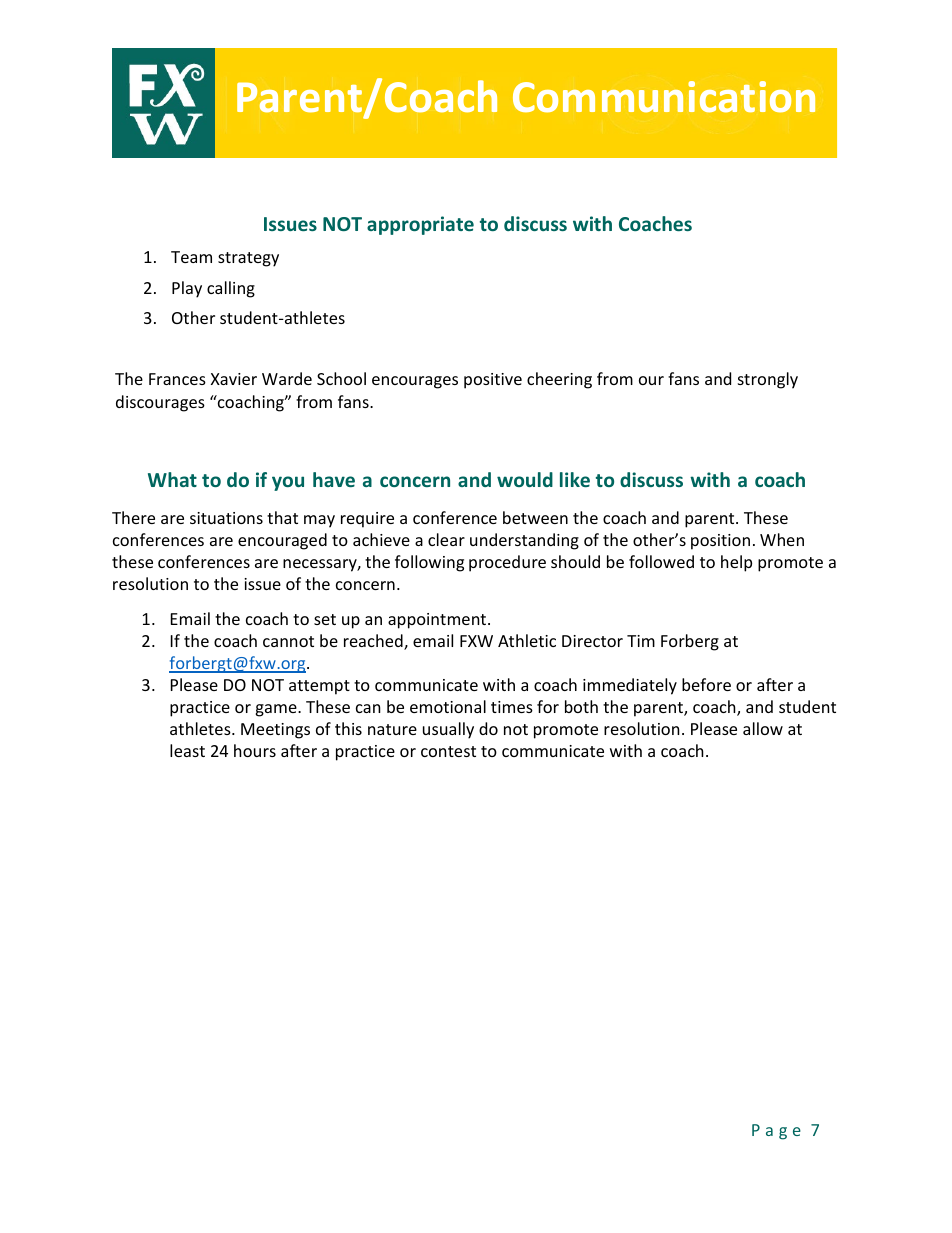  Describe the element at coordinates (438, 621) in the screenshot. I see `appointment` at that location.
